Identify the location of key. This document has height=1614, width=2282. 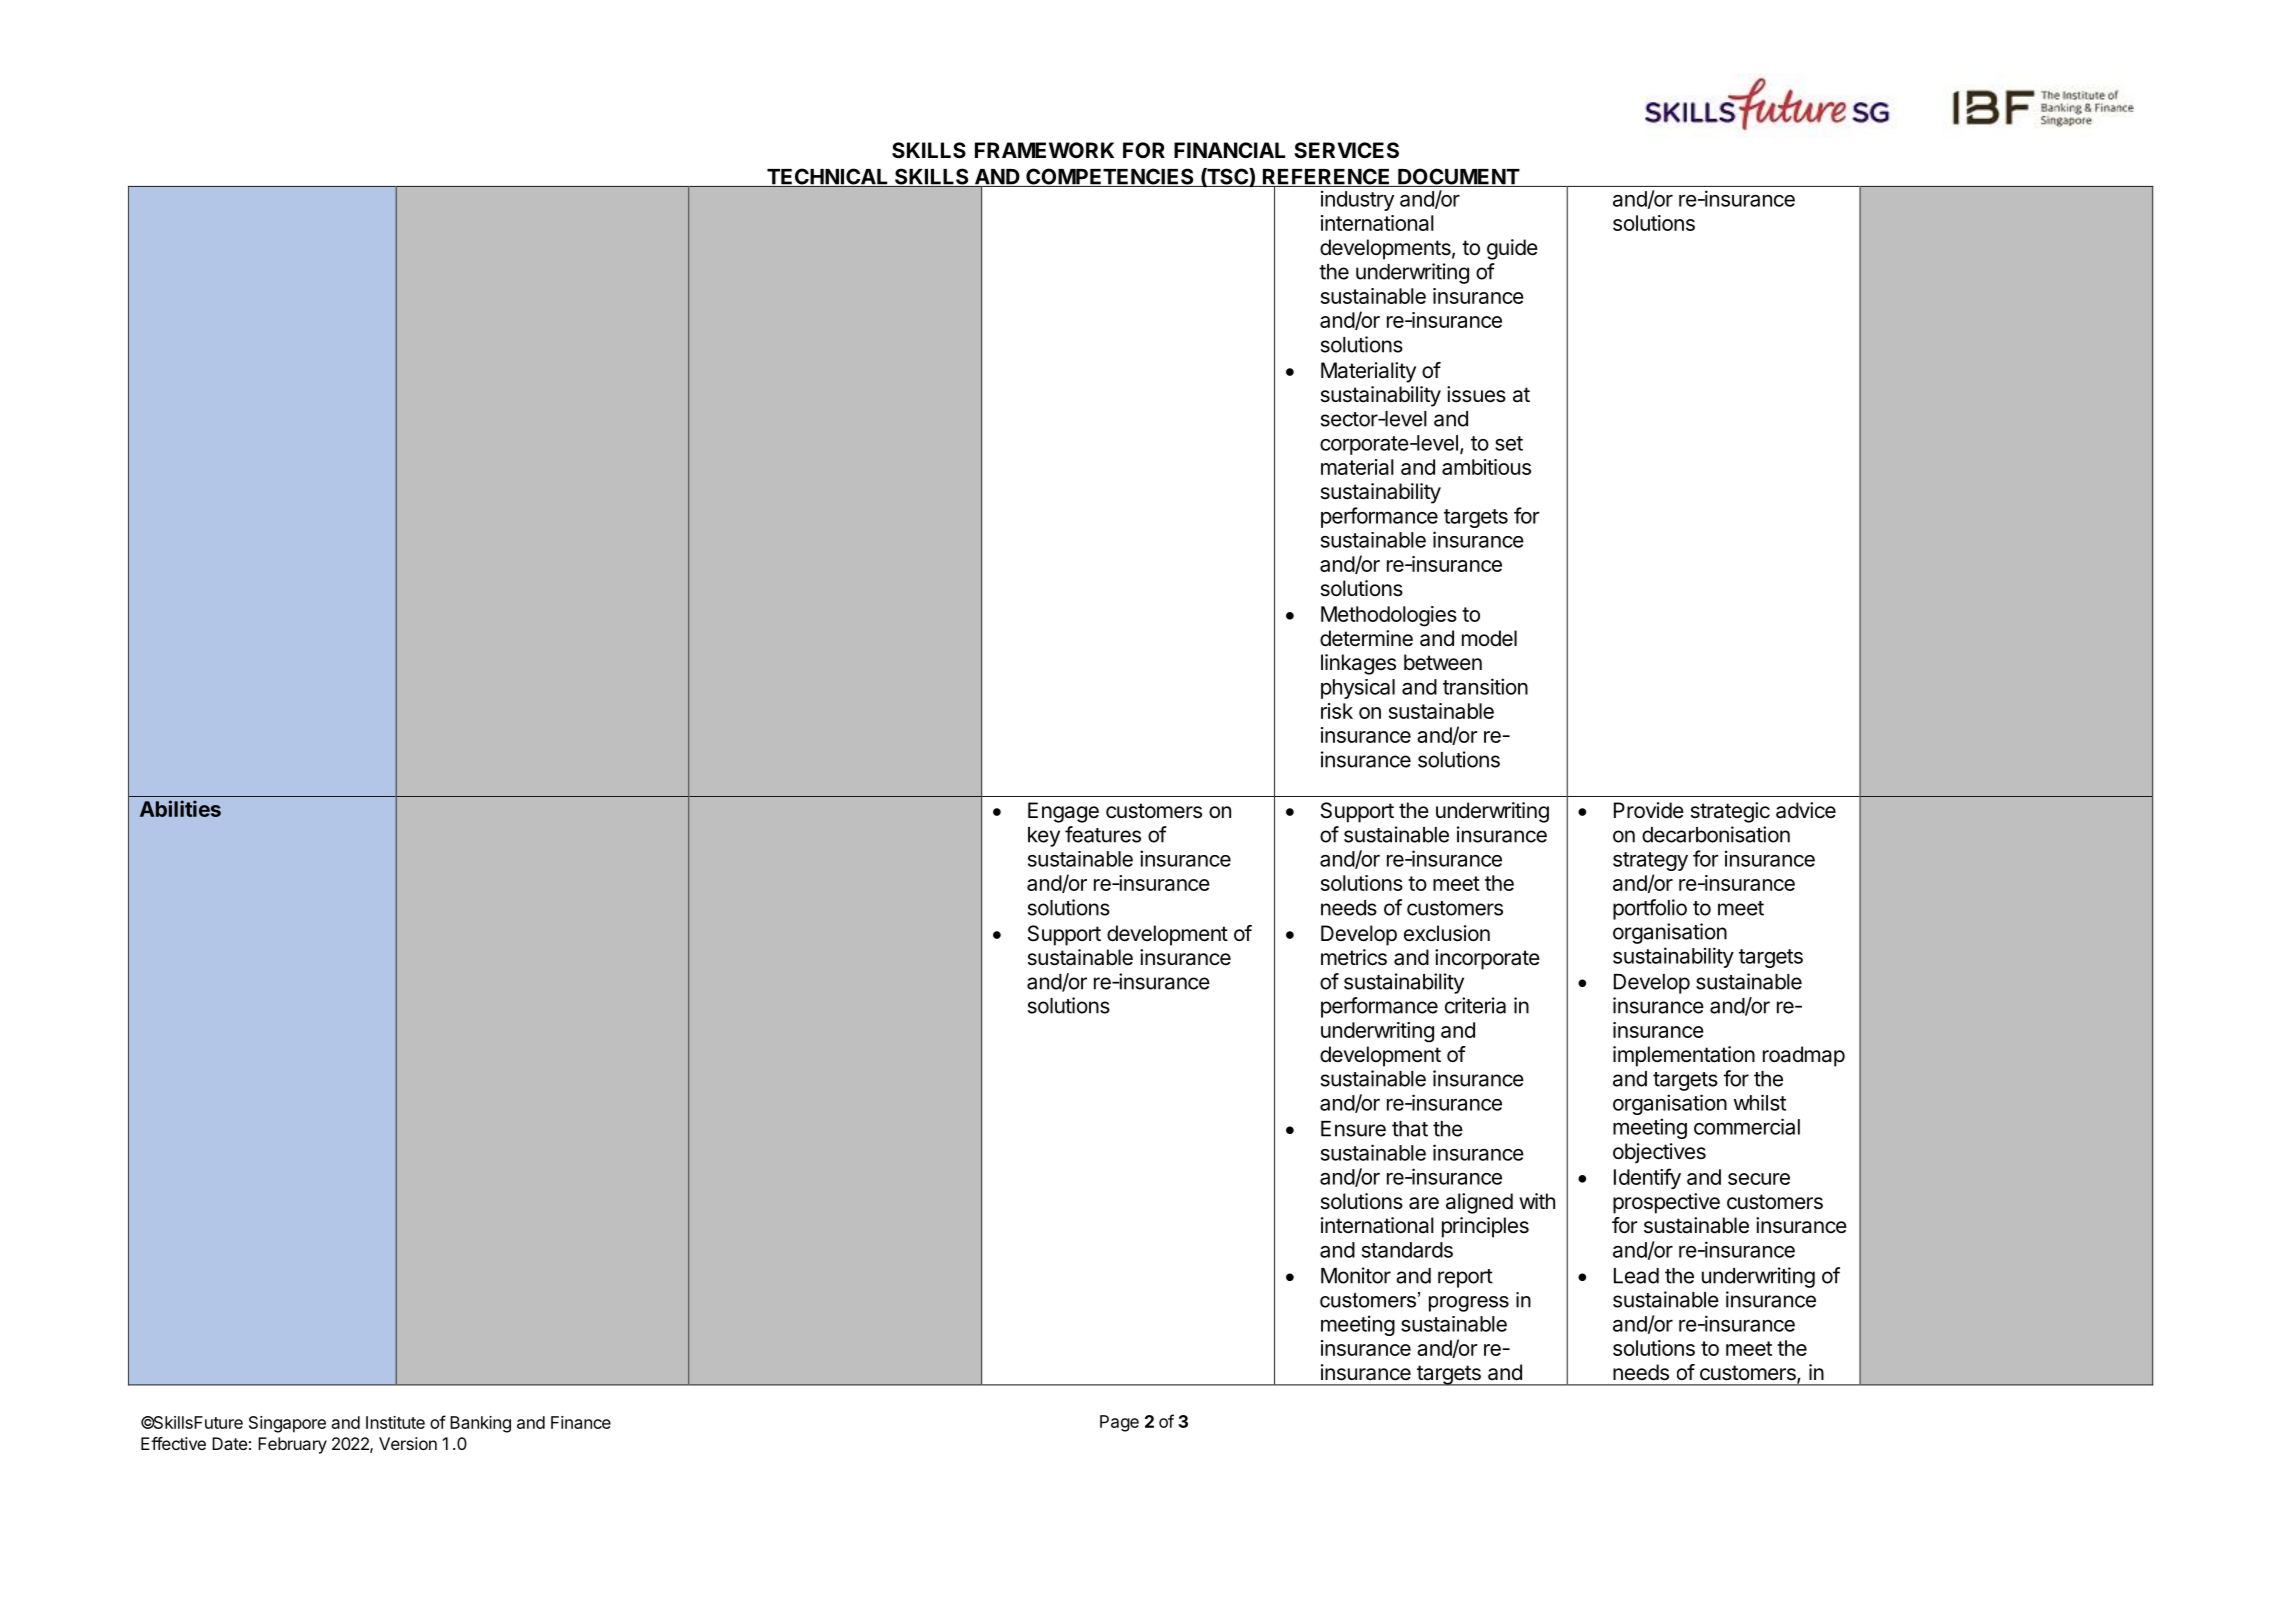
(1044, 837).
